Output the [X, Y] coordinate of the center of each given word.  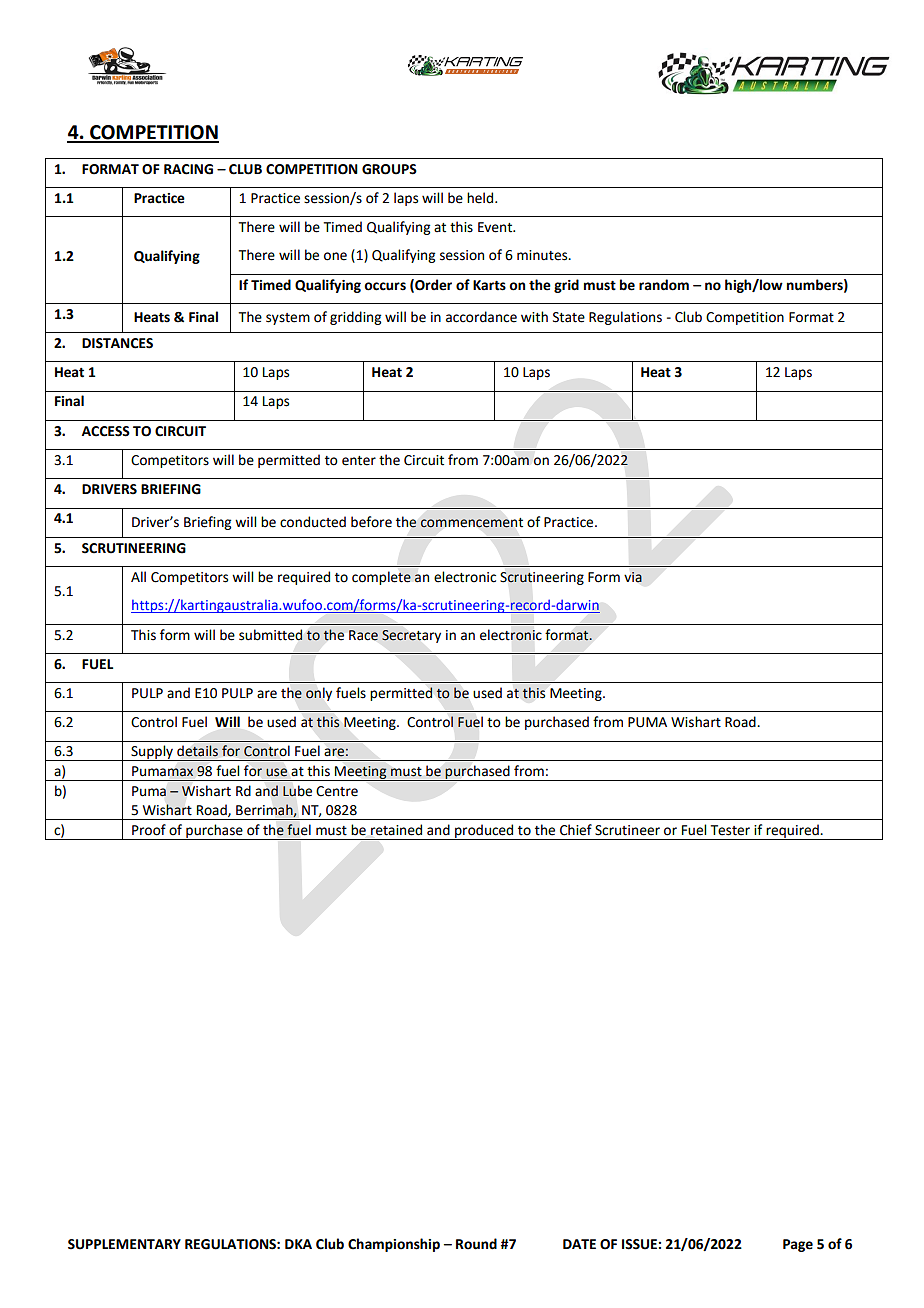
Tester [730, 830]
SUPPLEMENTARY [124, 1244]
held [481, 198]
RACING [188, 169]
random [664, 285]
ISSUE [640, 1244]
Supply [152, 753]
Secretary [411, 636]
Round [476, 1244]
